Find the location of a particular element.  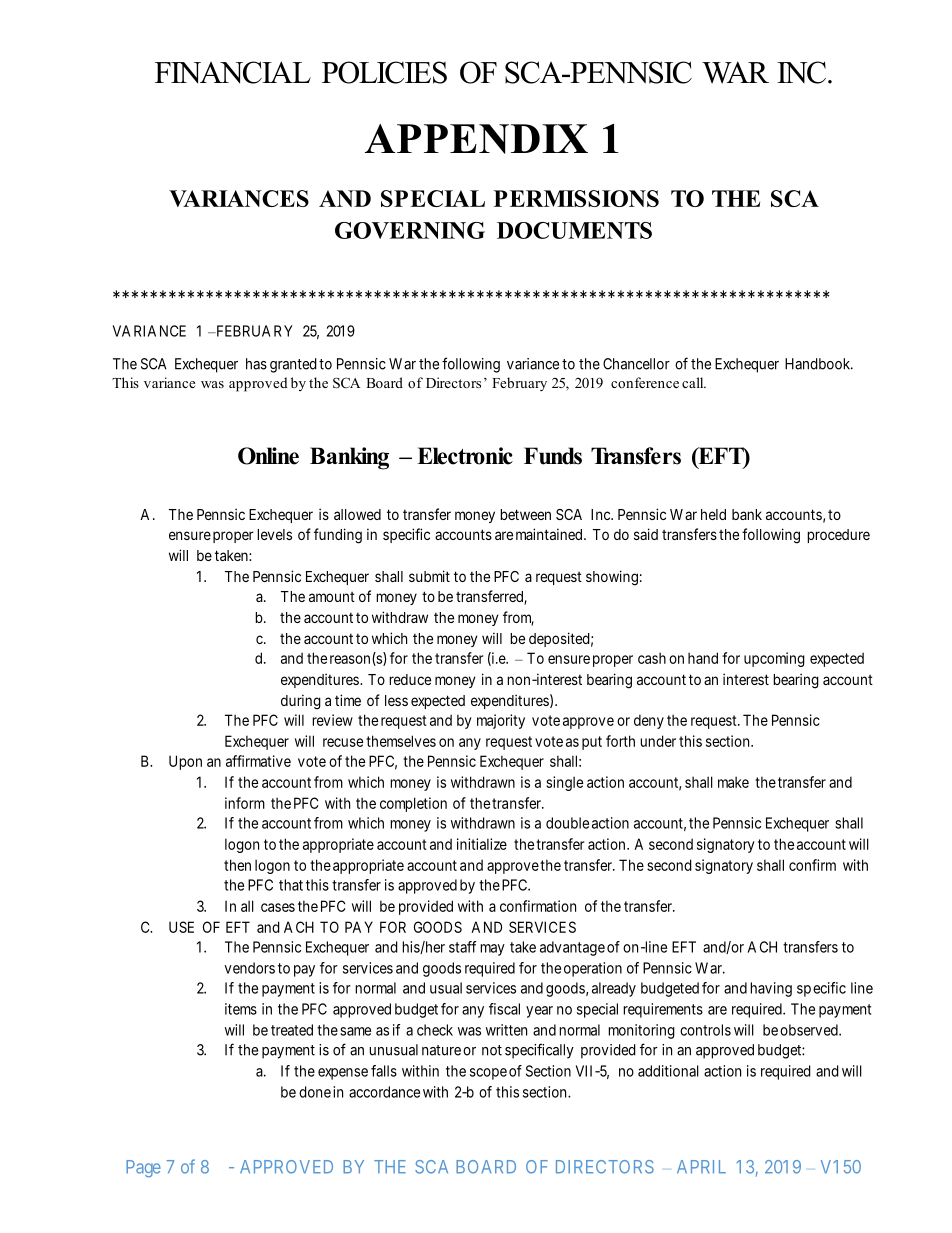

make is located at coordinates (733, 782).
